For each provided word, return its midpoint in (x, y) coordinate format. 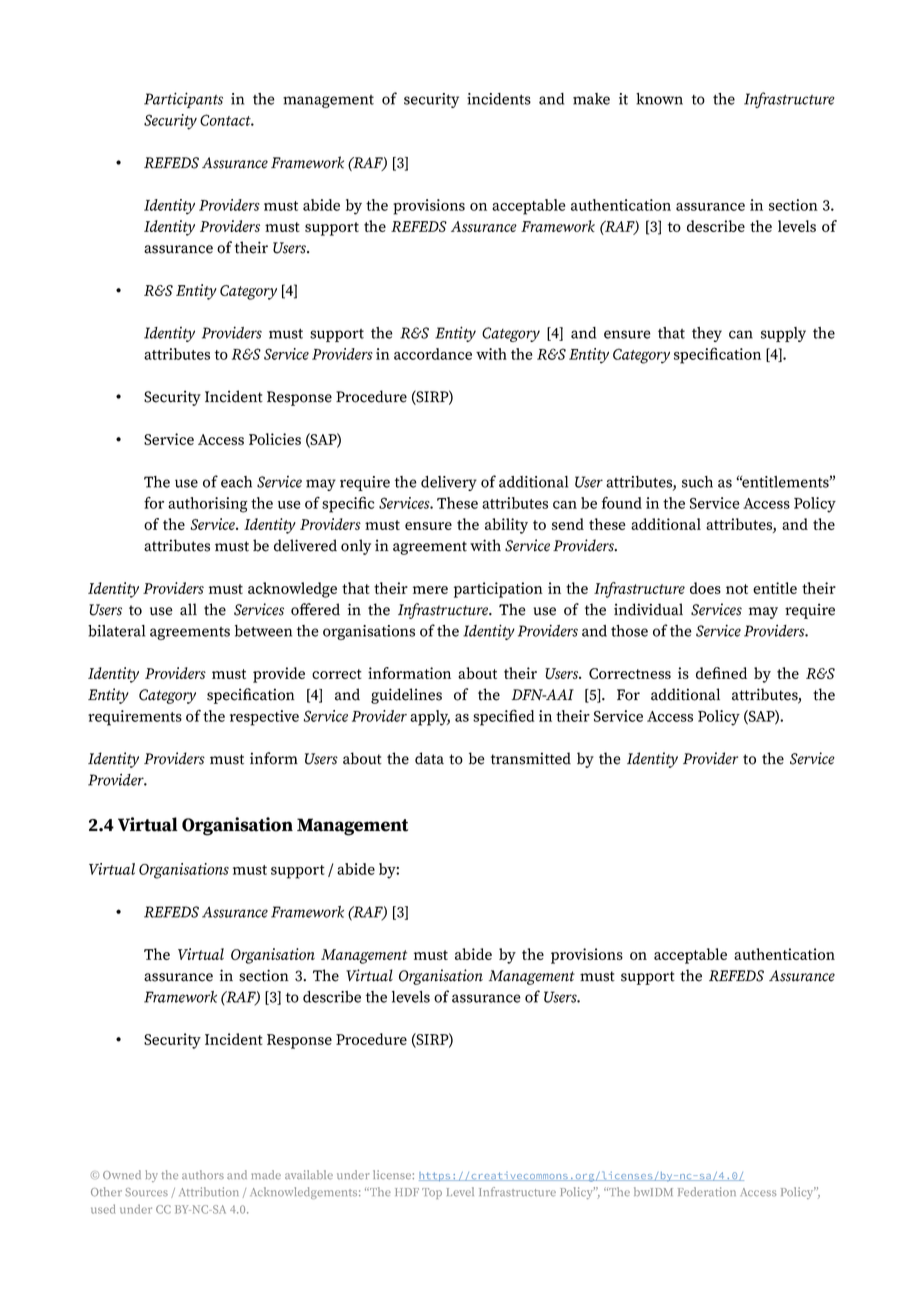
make (591, 99)
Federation (707, 1192)
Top (432, 1193)
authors (203, 1175)
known (659, 99)
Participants (183, 100)
